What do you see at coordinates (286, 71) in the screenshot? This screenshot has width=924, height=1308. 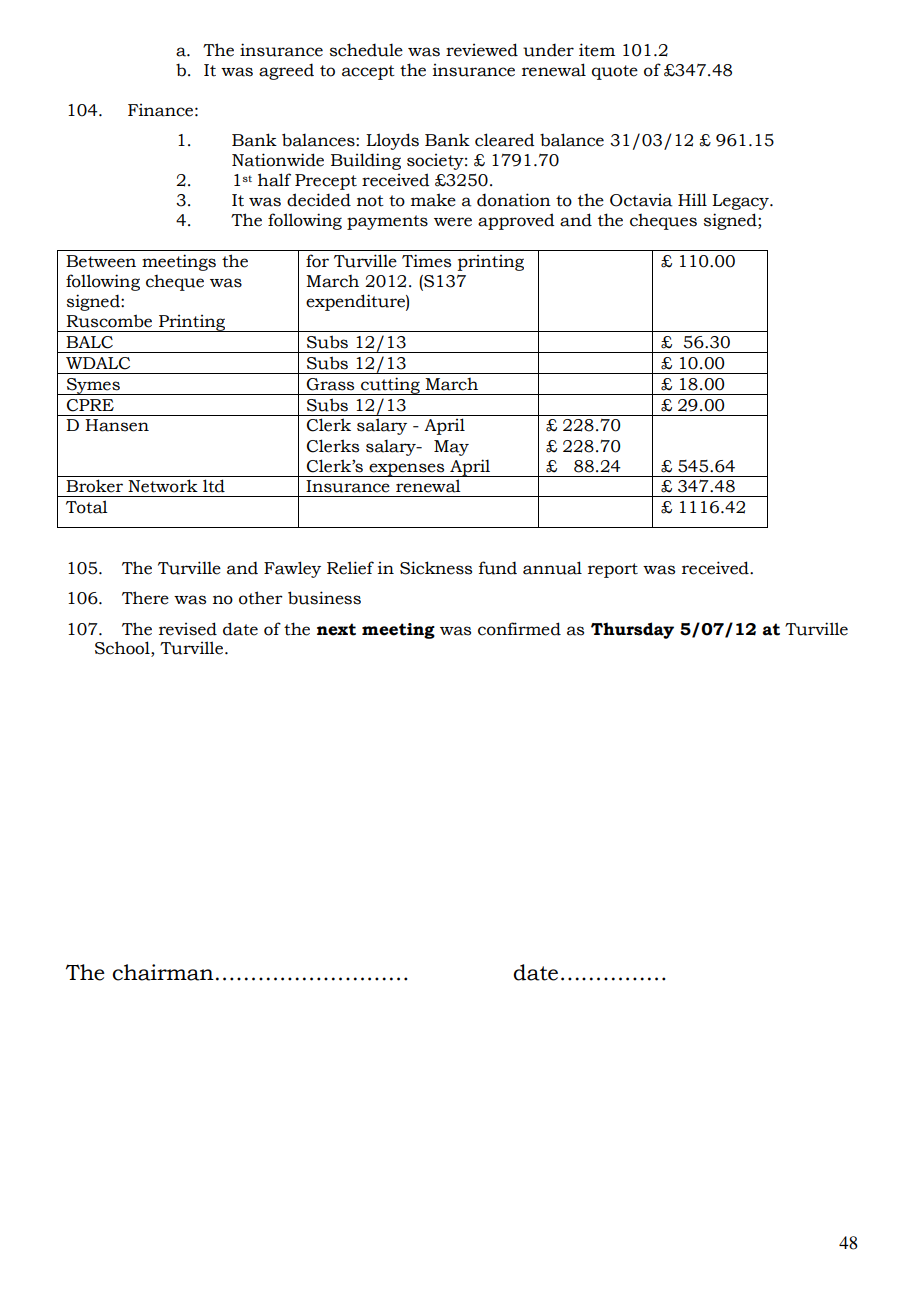 I see `agreed` at bounding box center [286, 71].
